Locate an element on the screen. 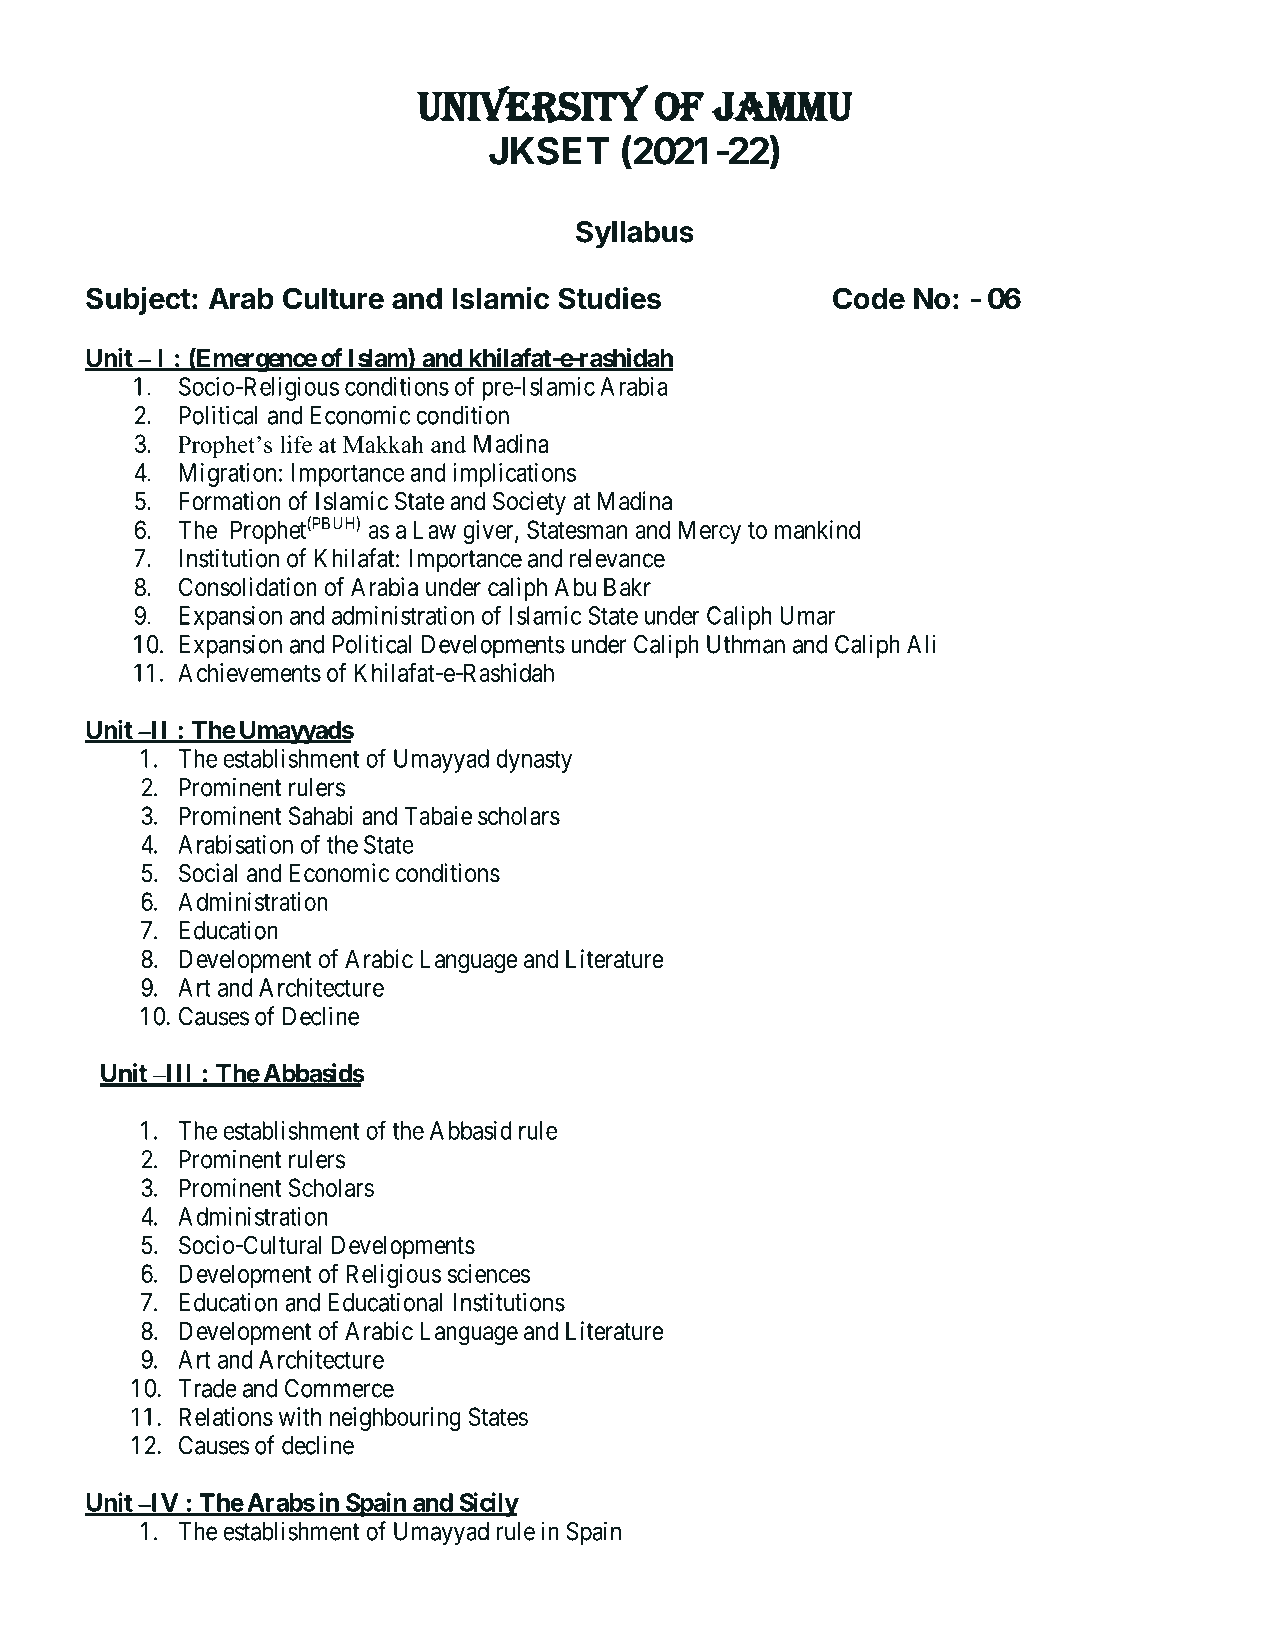 The image size is (1269, 1642). Social is located at coordinates (208, 873).
